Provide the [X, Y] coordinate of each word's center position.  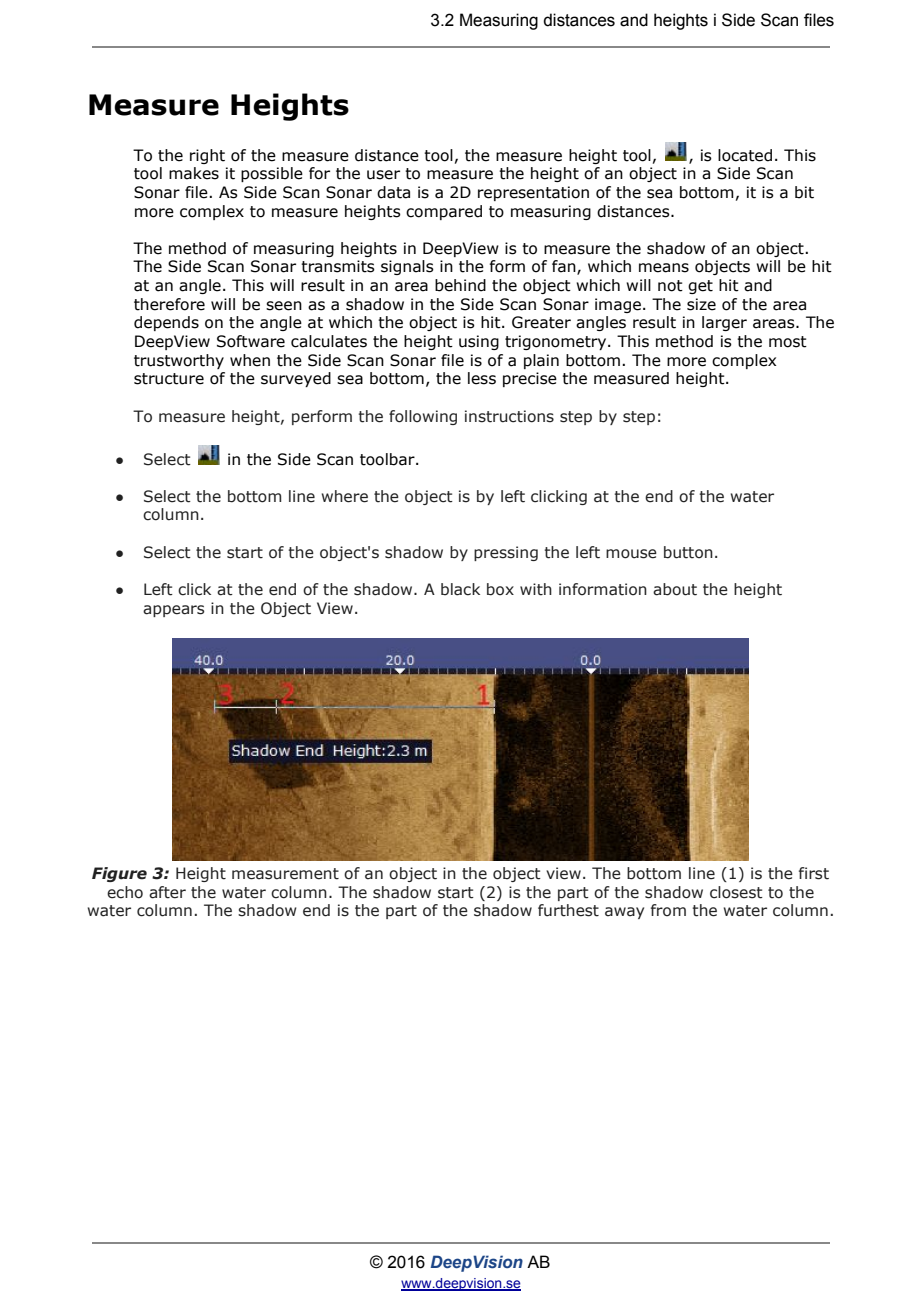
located [745, 155]
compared [444, 212]
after [167, 892]
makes [194, 173]
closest [736, 892]
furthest [568, 910]
